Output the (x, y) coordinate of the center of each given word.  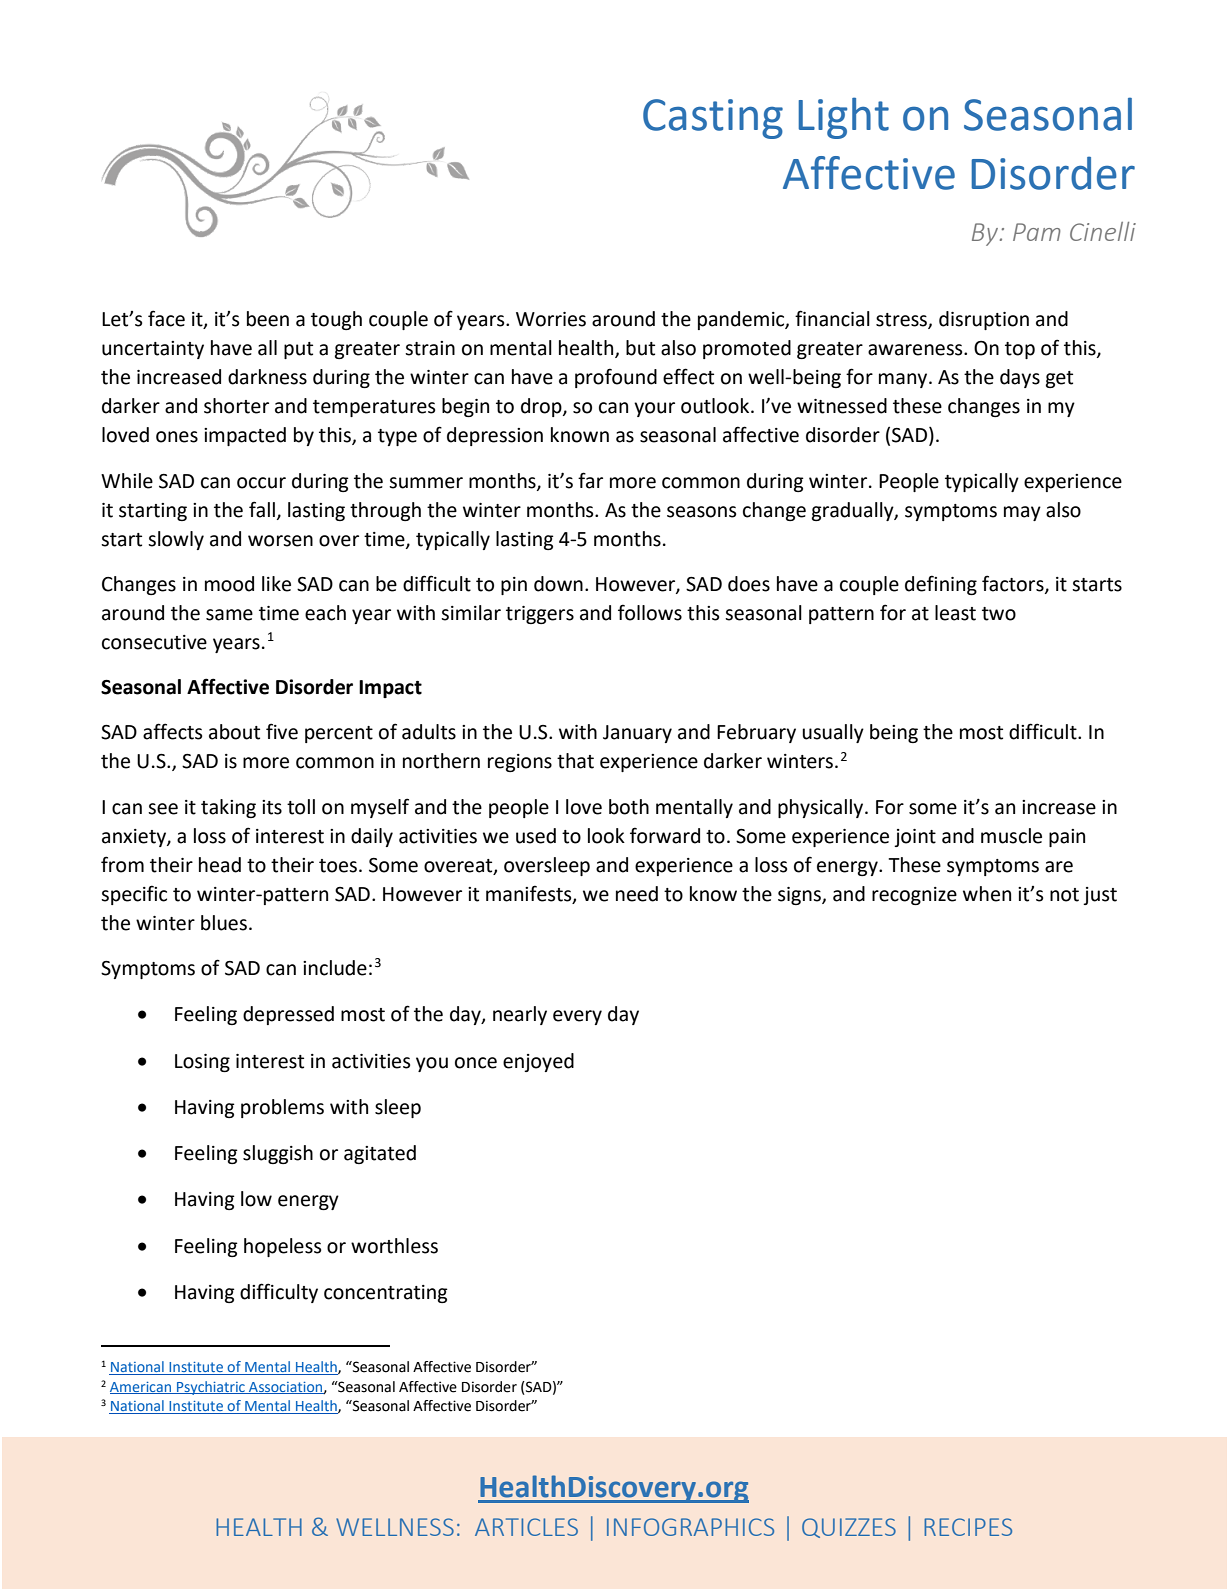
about (234, 732)
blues (224, 923)
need (637, 894)
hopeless (282, 1247)
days (1020, 378)
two (999, 614)
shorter (236, 406)
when (987, 894)
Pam (1037, 232)
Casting (713, 119)
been (268, 319)
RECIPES (968, 1527)
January (637, 734)
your (654, 409)
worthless (394, 1246)
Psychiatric (211, 1388)
